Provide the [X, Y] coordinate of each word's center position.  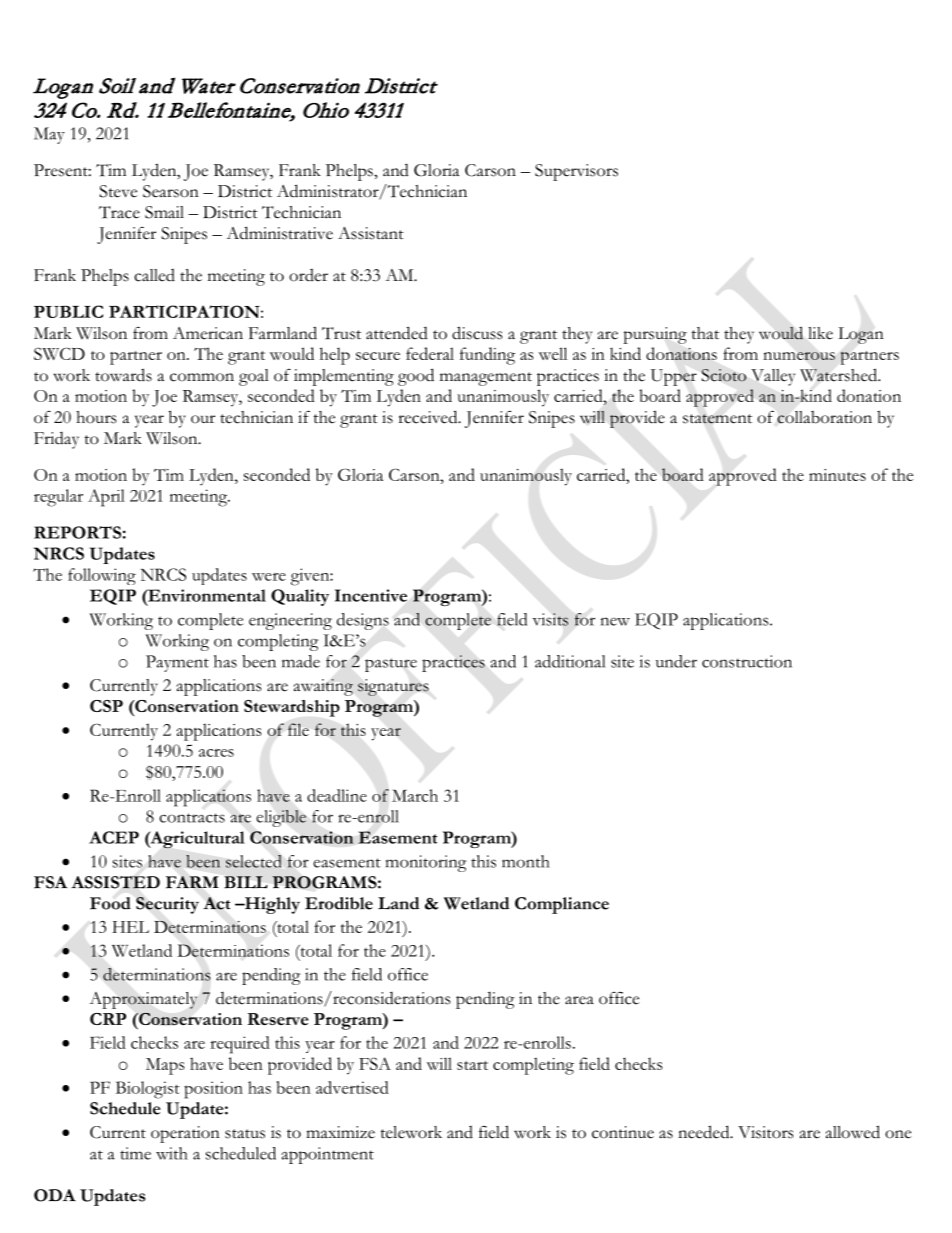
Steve [118, 191]
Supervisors [576, 172]
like [820, 333]
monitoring [426, 863]
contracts [192, 818]
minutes [837, 475]
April [106, 498]
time [135, 1153]
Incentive [371, 595]
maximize [340, 1132]
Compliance [562, 905]
